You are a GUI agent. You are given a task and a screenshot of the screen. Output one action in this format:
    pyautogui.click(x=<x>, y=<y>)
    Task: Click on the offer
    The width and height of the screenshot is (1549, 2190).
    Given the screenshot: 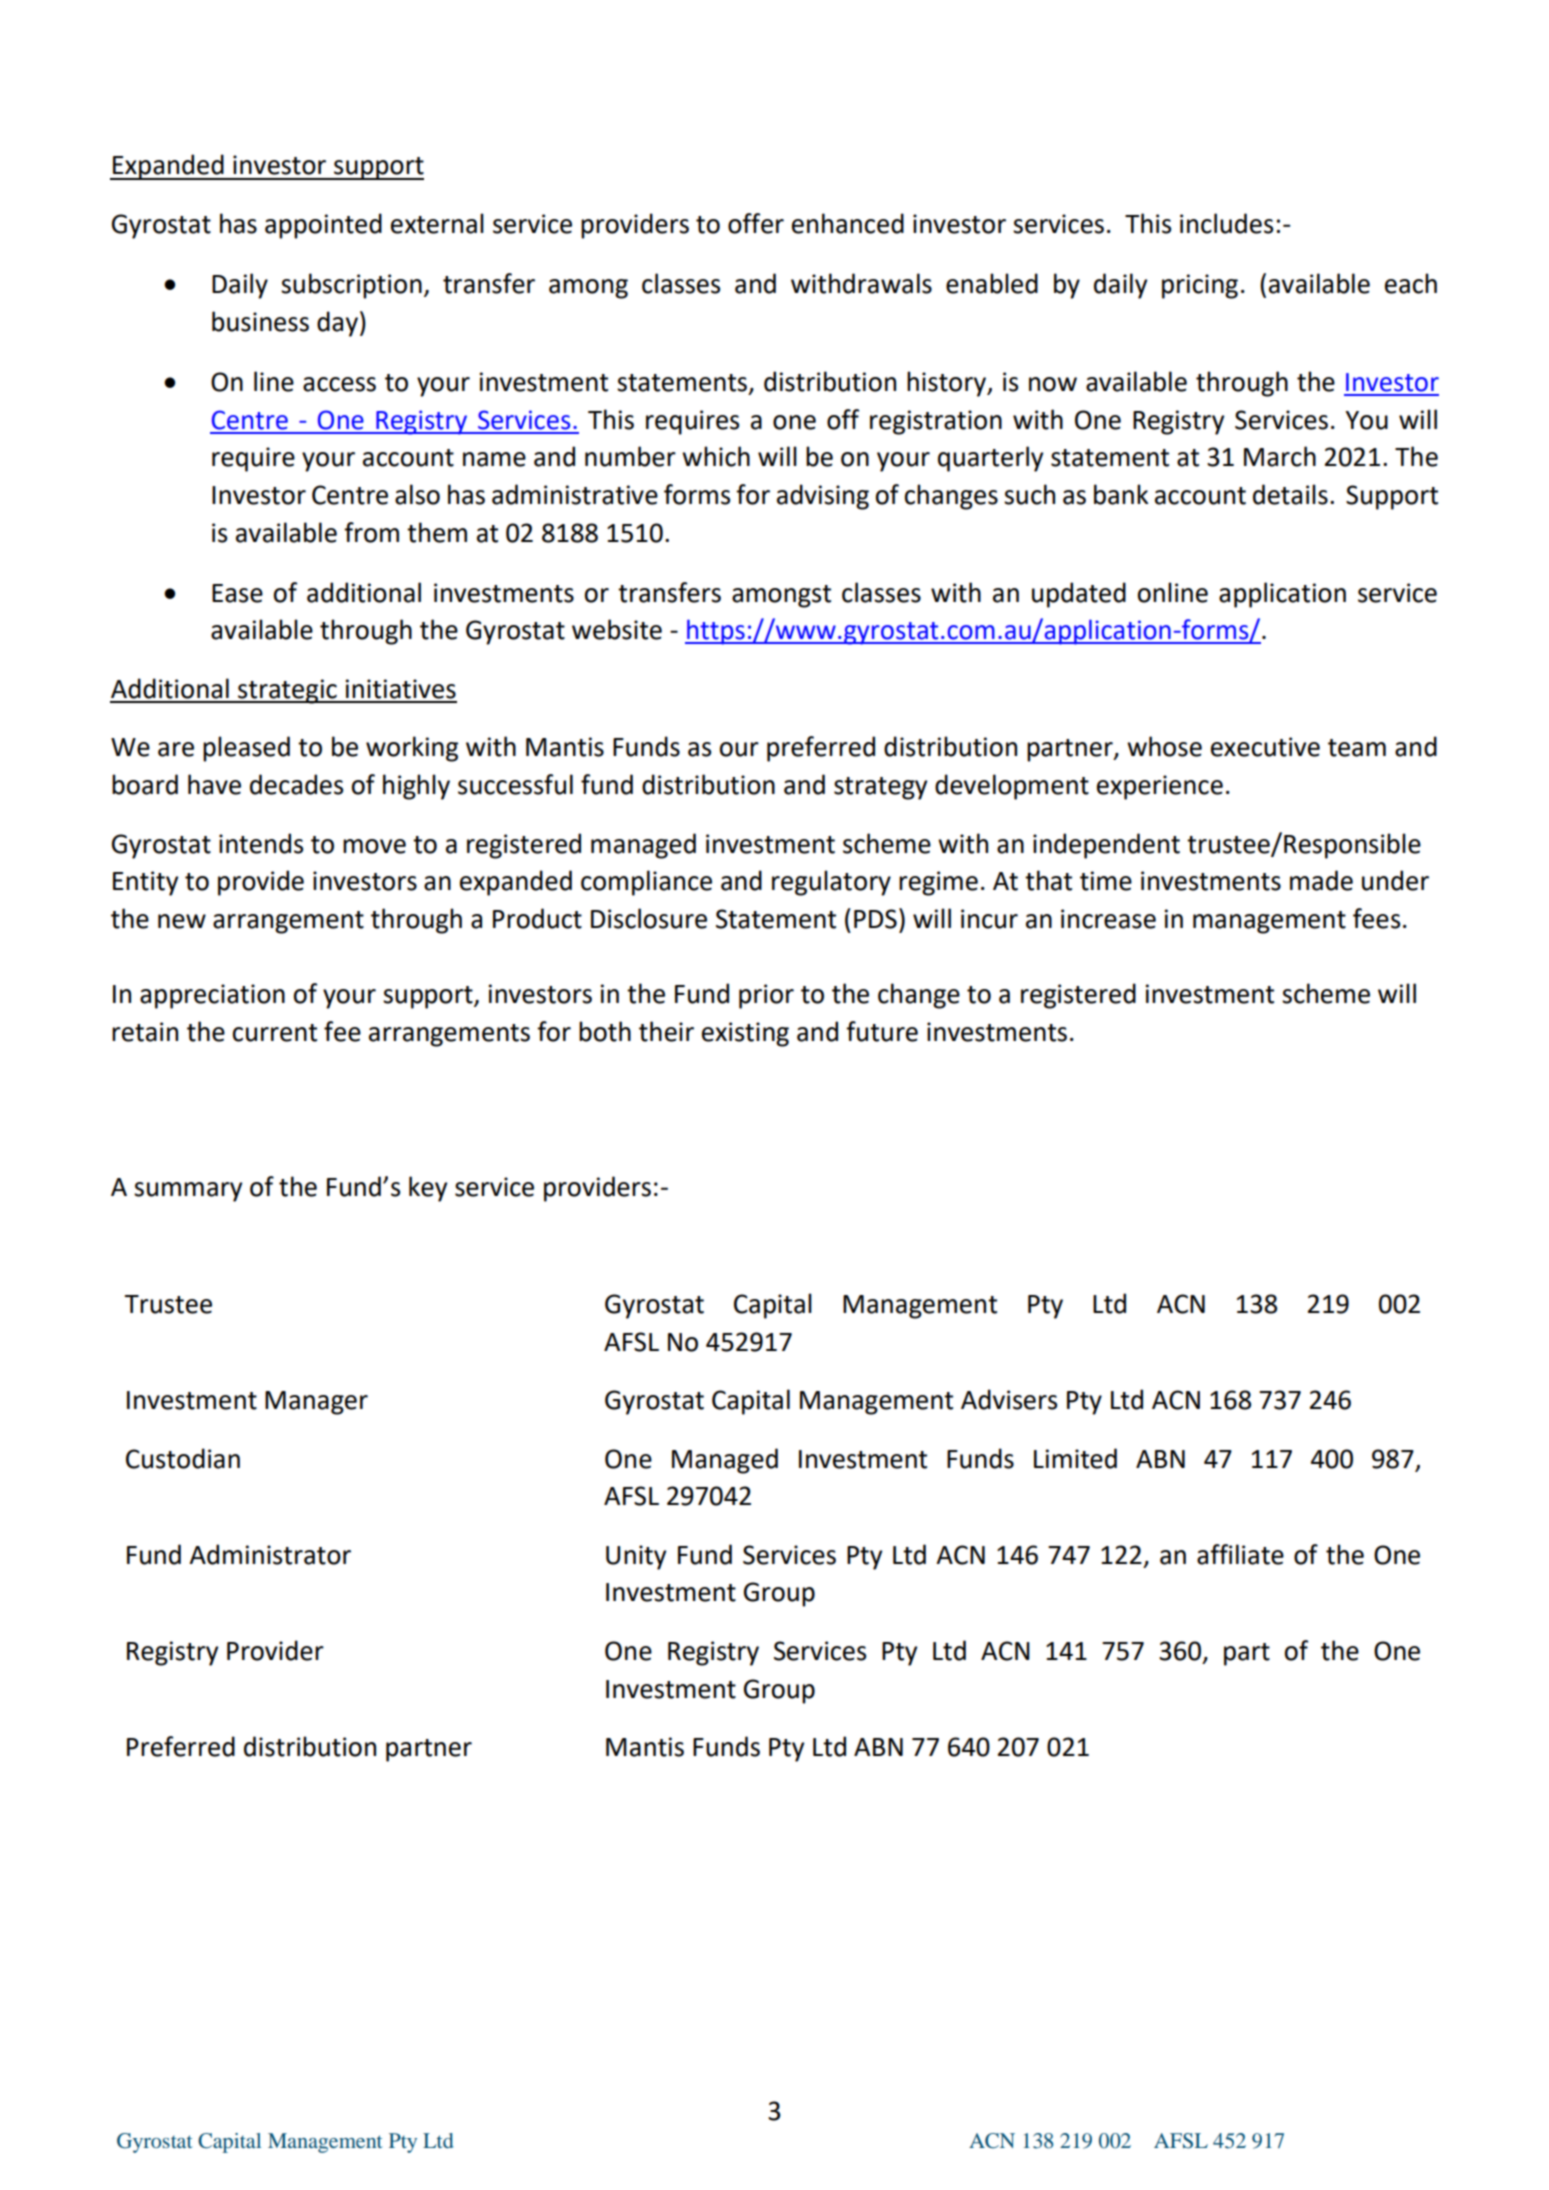 What is the action you would take?
    pyautogui.click(x=756, y=223)
